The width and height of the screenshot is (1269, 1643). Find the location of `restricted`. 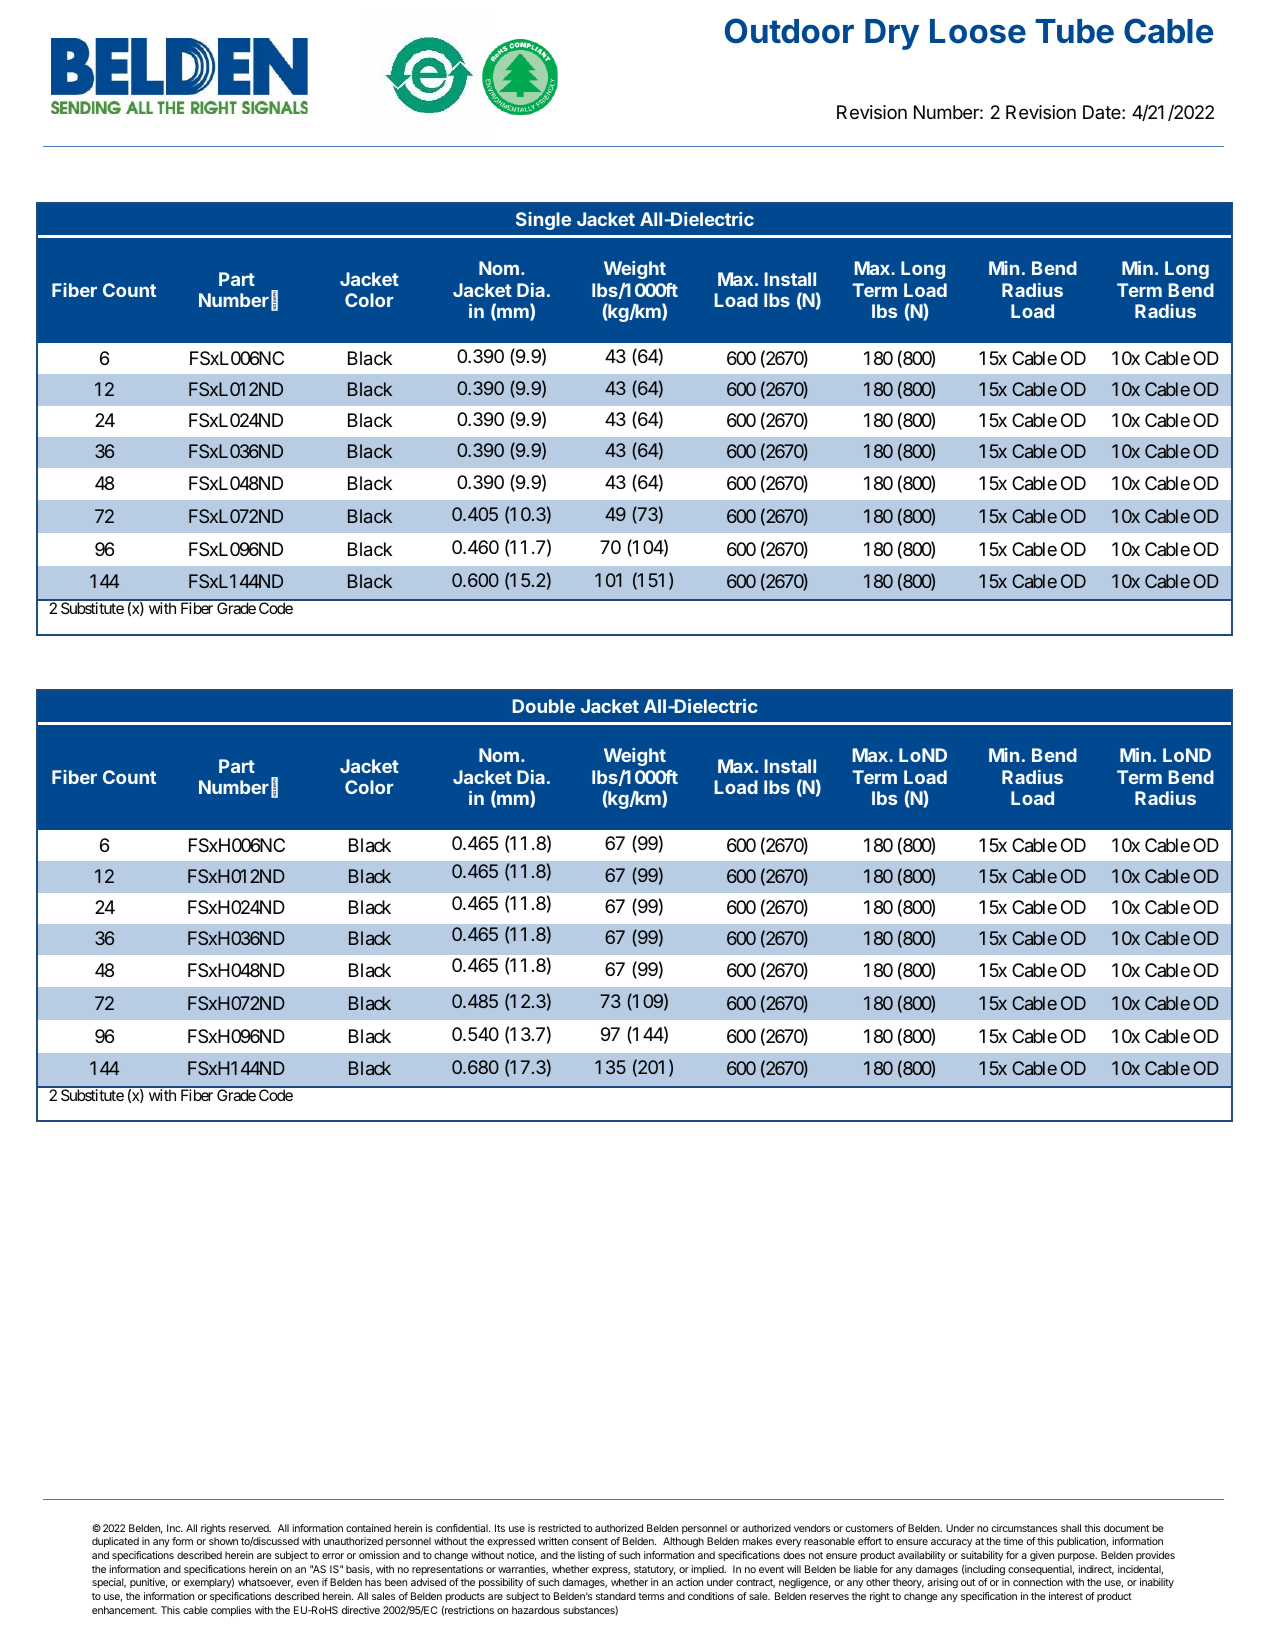

restricted is located at coordinates (559, 1528).
